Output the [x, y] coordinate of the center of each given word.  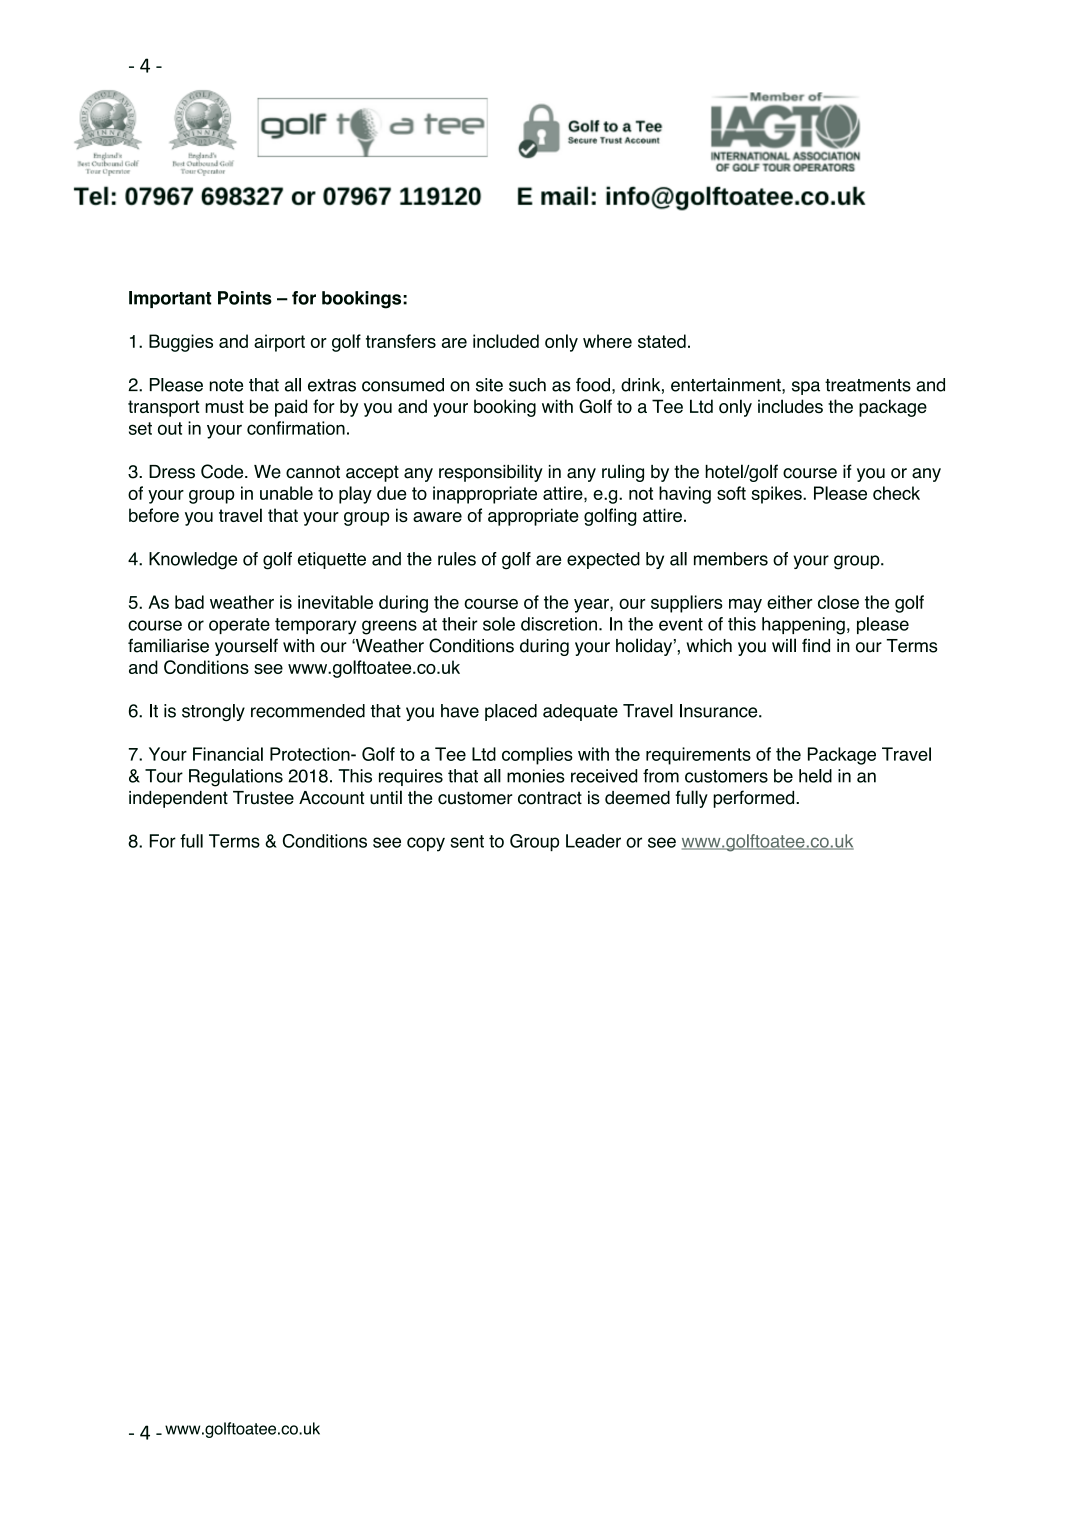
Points [245, 298]
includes [790, 406]
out [170, 428]
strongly [213, 712]
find [816, 646]
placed [511, 712]
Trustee [263, 798]
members [731, 559]
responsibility [491, 473]
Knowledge [193, 561]
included [506, 341]
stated [662, 341]
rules [457, 559]
